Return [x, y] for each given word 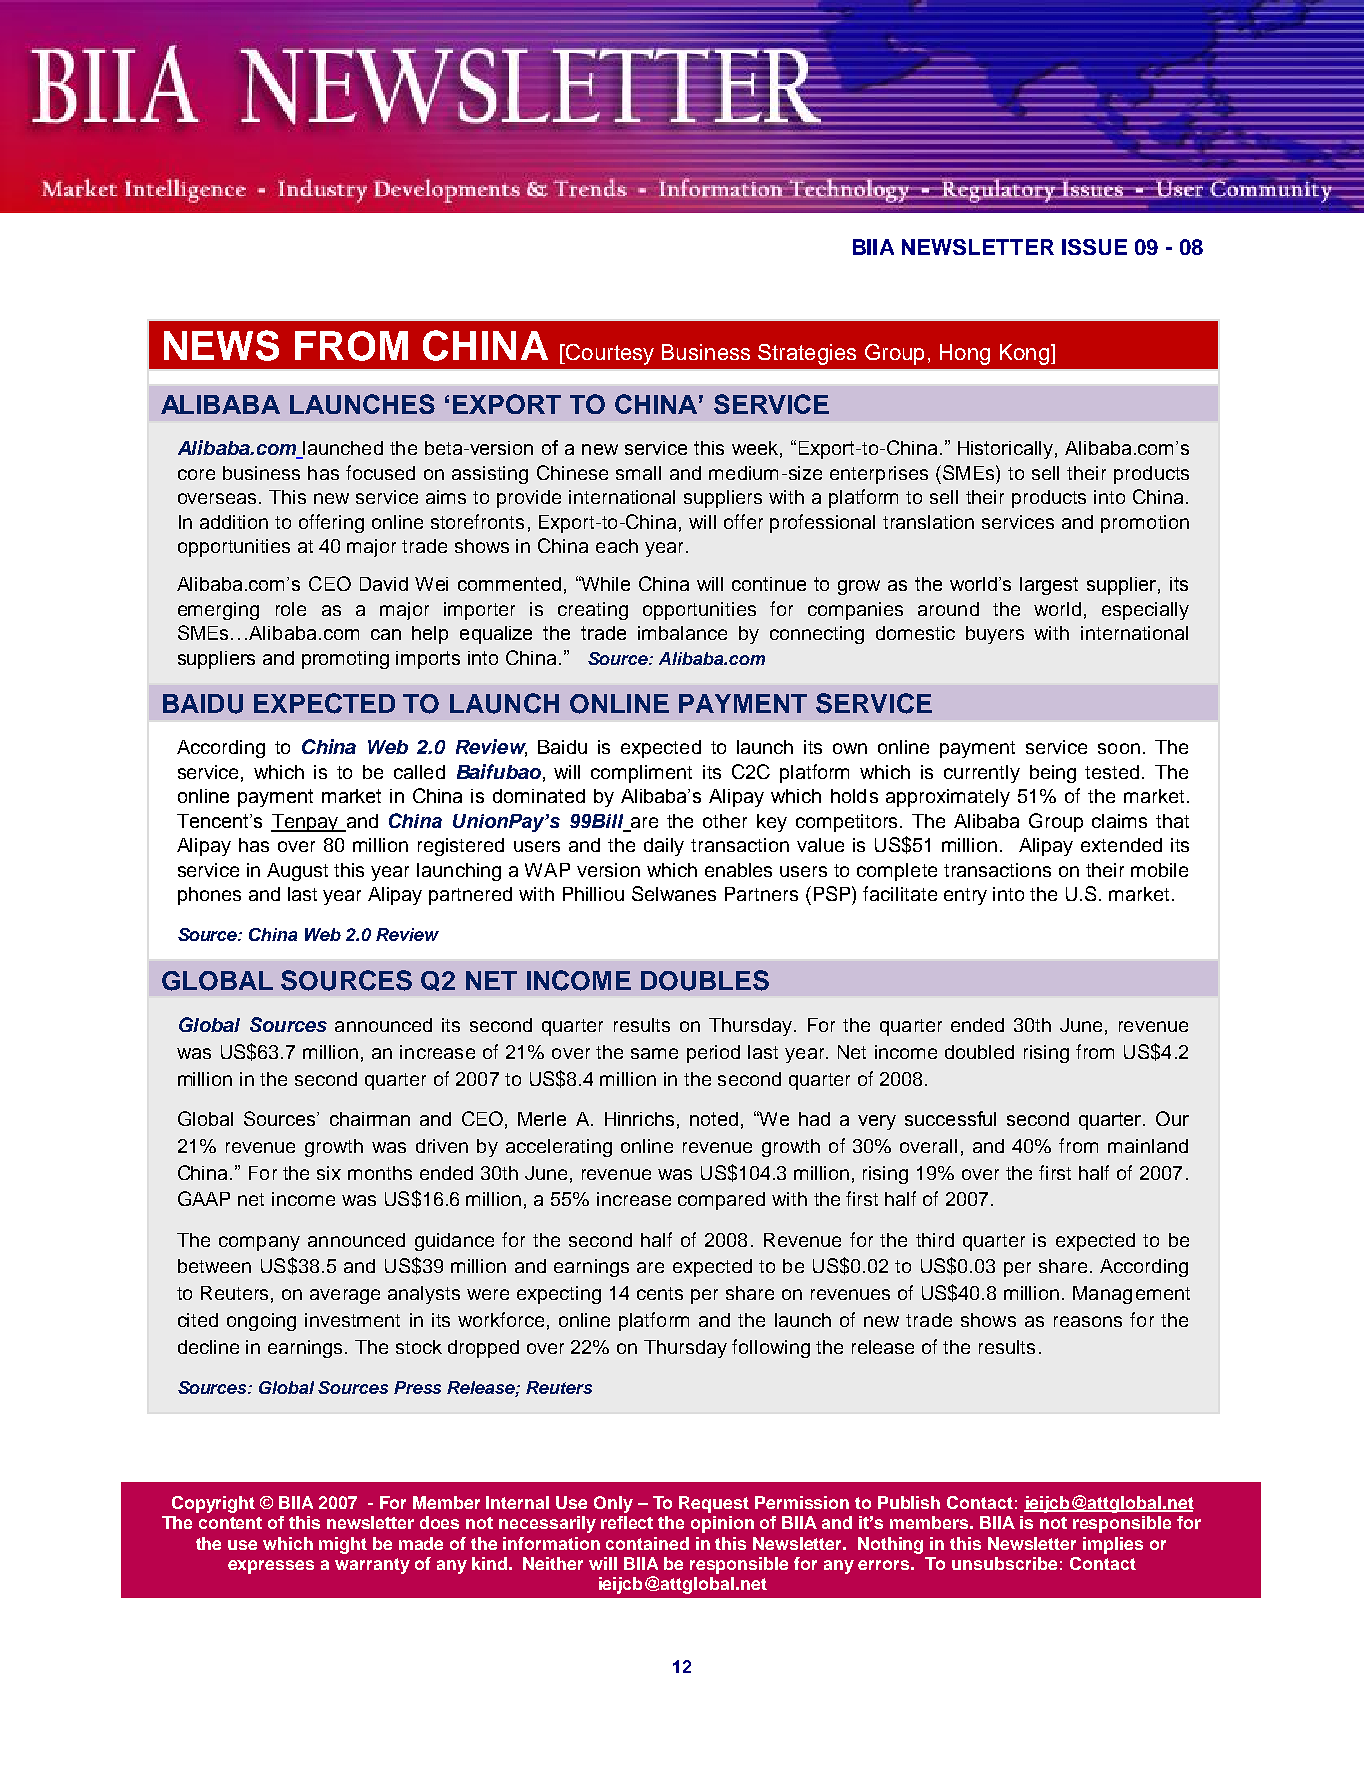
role [291, 609]
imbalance [682, 633]
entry [965, 896]
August [297, 872]
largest [1049, 586]
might [343, 1545]
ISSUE [1094, 247]
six [329, 1173]
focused [380, 472]
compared [721, 1201]
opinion [722, 1524]
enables [738, 870]
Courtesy [609, 354]
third [935, 1240]
